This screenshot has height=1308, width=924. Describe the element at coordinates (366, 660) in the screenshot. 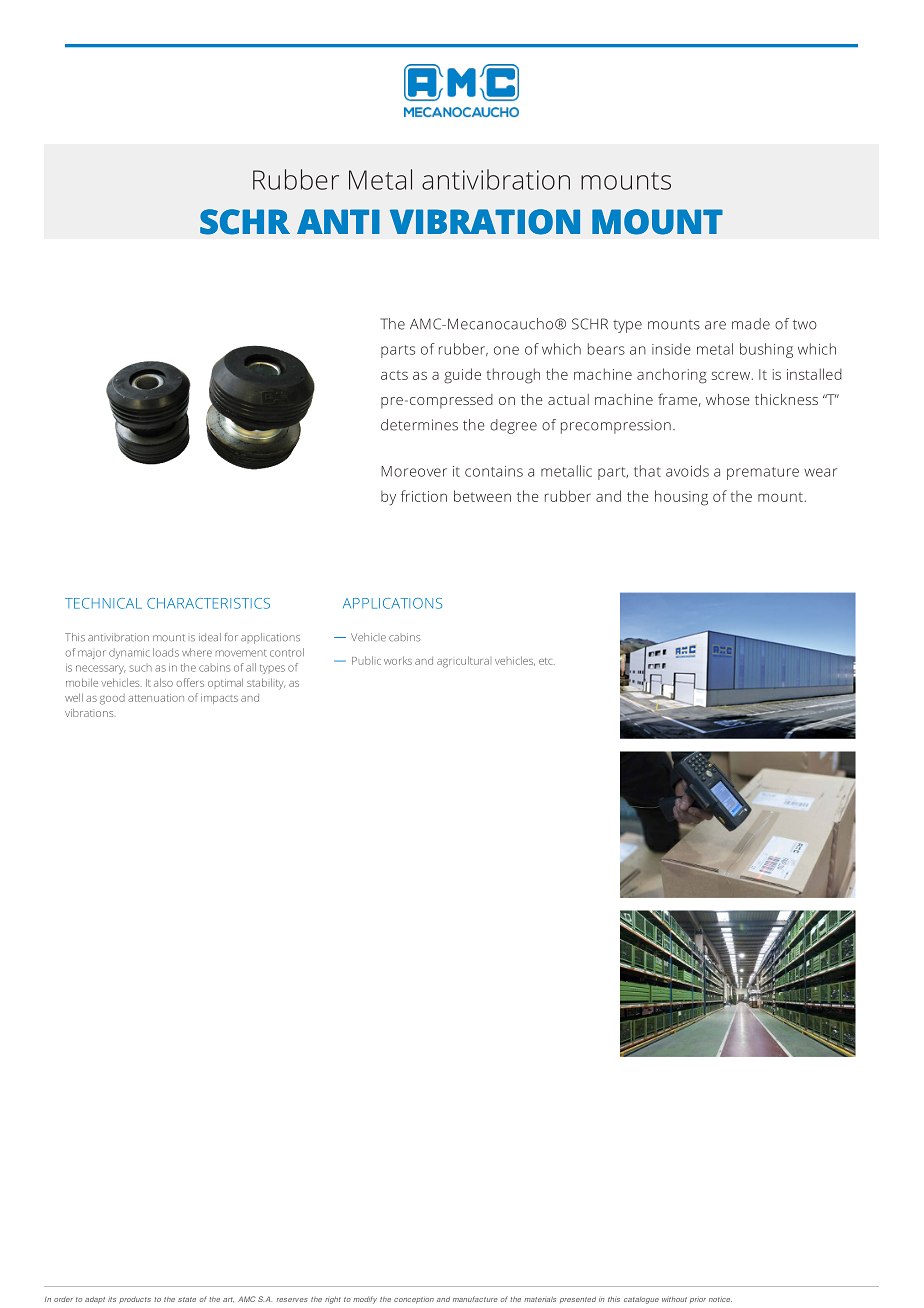

I see `Public` at that location.
